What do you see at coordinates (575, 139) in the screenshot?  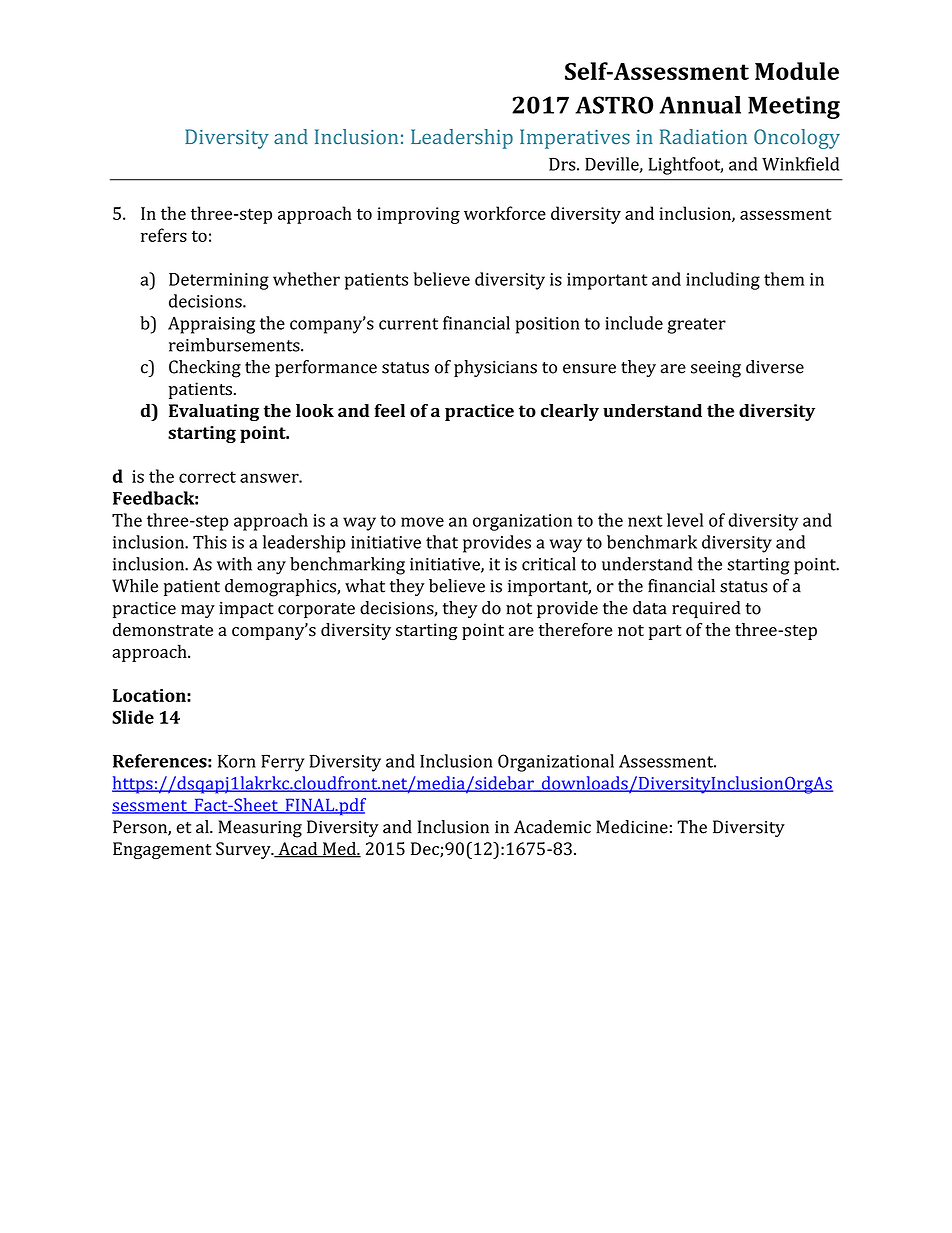 I see `Imperatives` at bounding box center [575, 139].
